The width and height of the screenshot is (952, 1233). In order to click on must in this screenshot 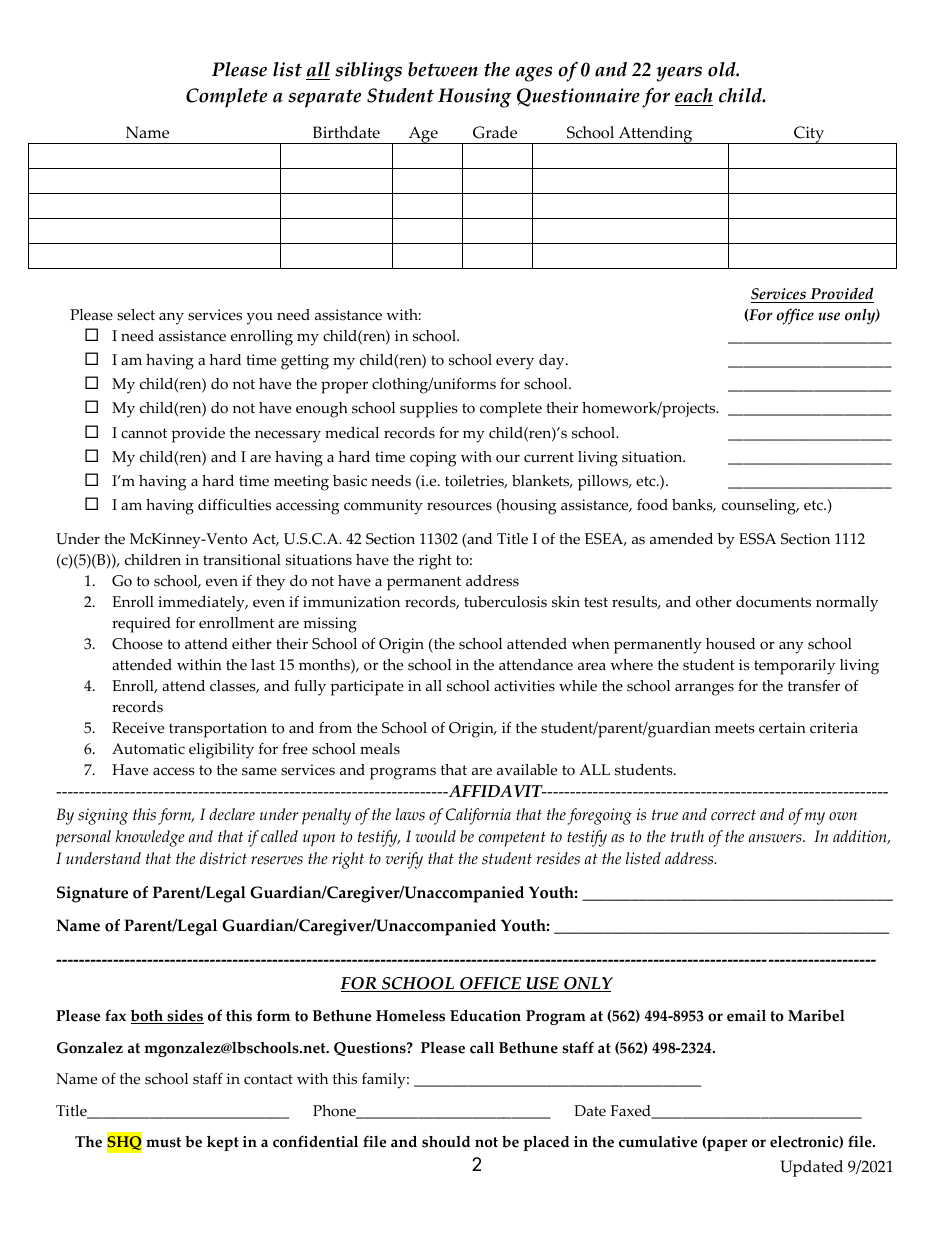, I will do `click(163, 1142)`.
